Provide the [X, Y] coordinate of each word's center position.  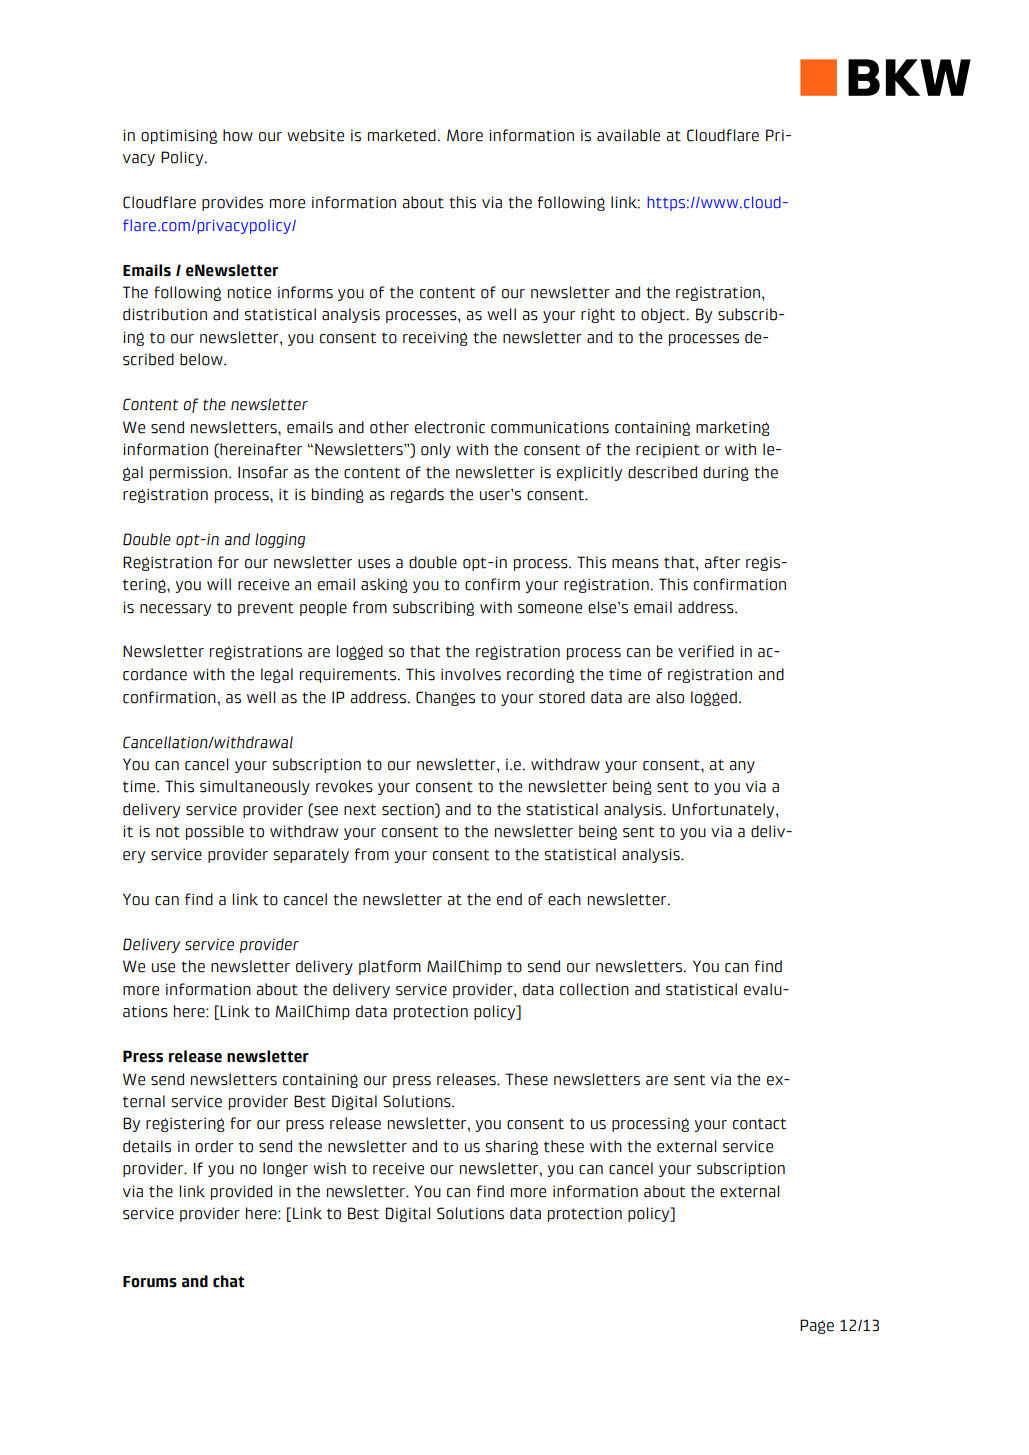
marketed [402, 135]
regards [417, 495]
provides [232, 203]
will [219, 584]
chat [229, 1281]
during [726, 473]
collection [594, 989]
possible [215, 832]
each [564, 899]
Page [817, 1326]
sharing [511, 1147]
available [628, 135]
